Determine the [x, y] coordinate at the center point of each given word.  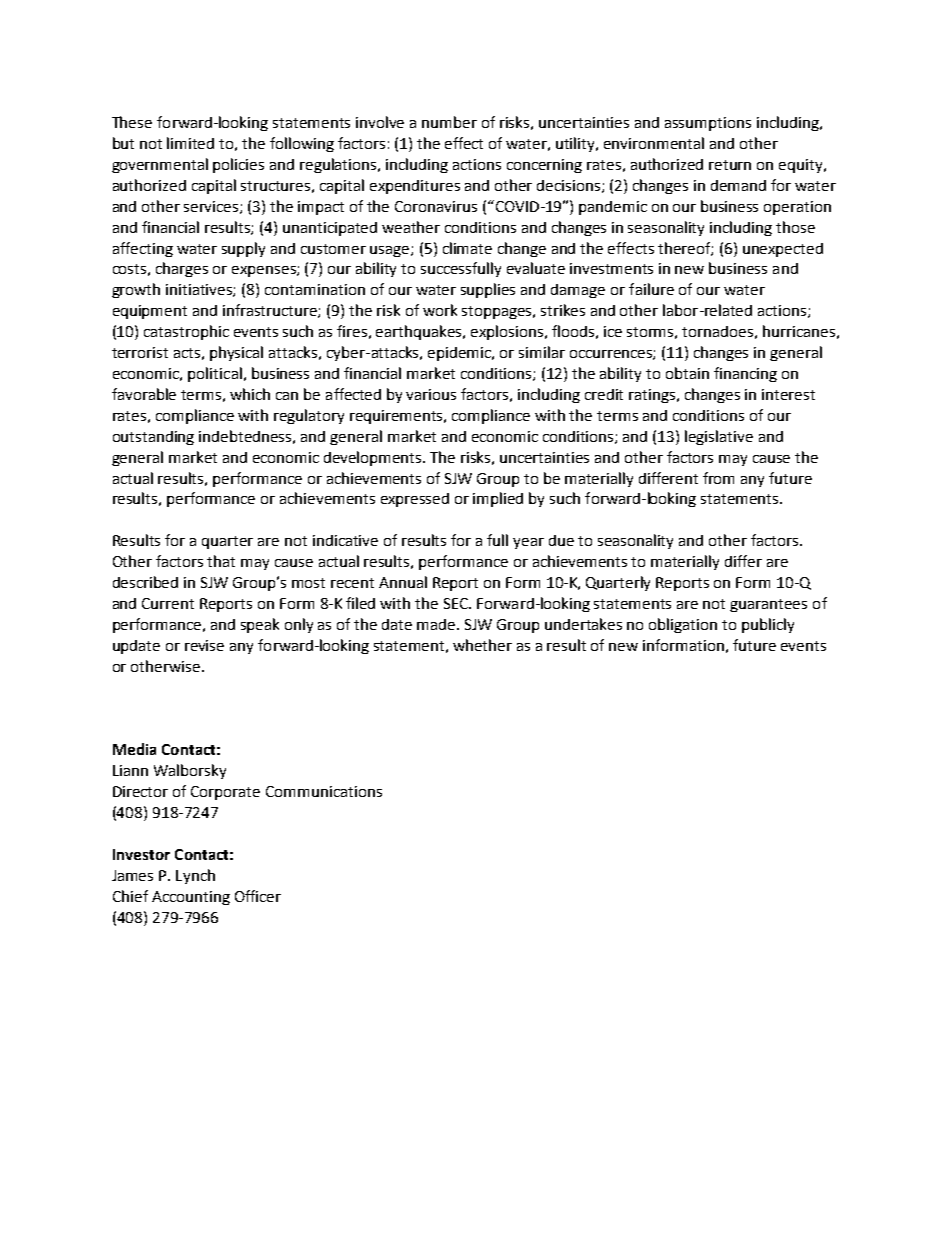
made [437, 624]
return [730, 165]
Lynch [195, 876]
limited [190, 143]
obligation [683, 625]
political [215, 374]
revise [204, 645]
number [449, 122]
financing [745, 374]
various [431, 394]
